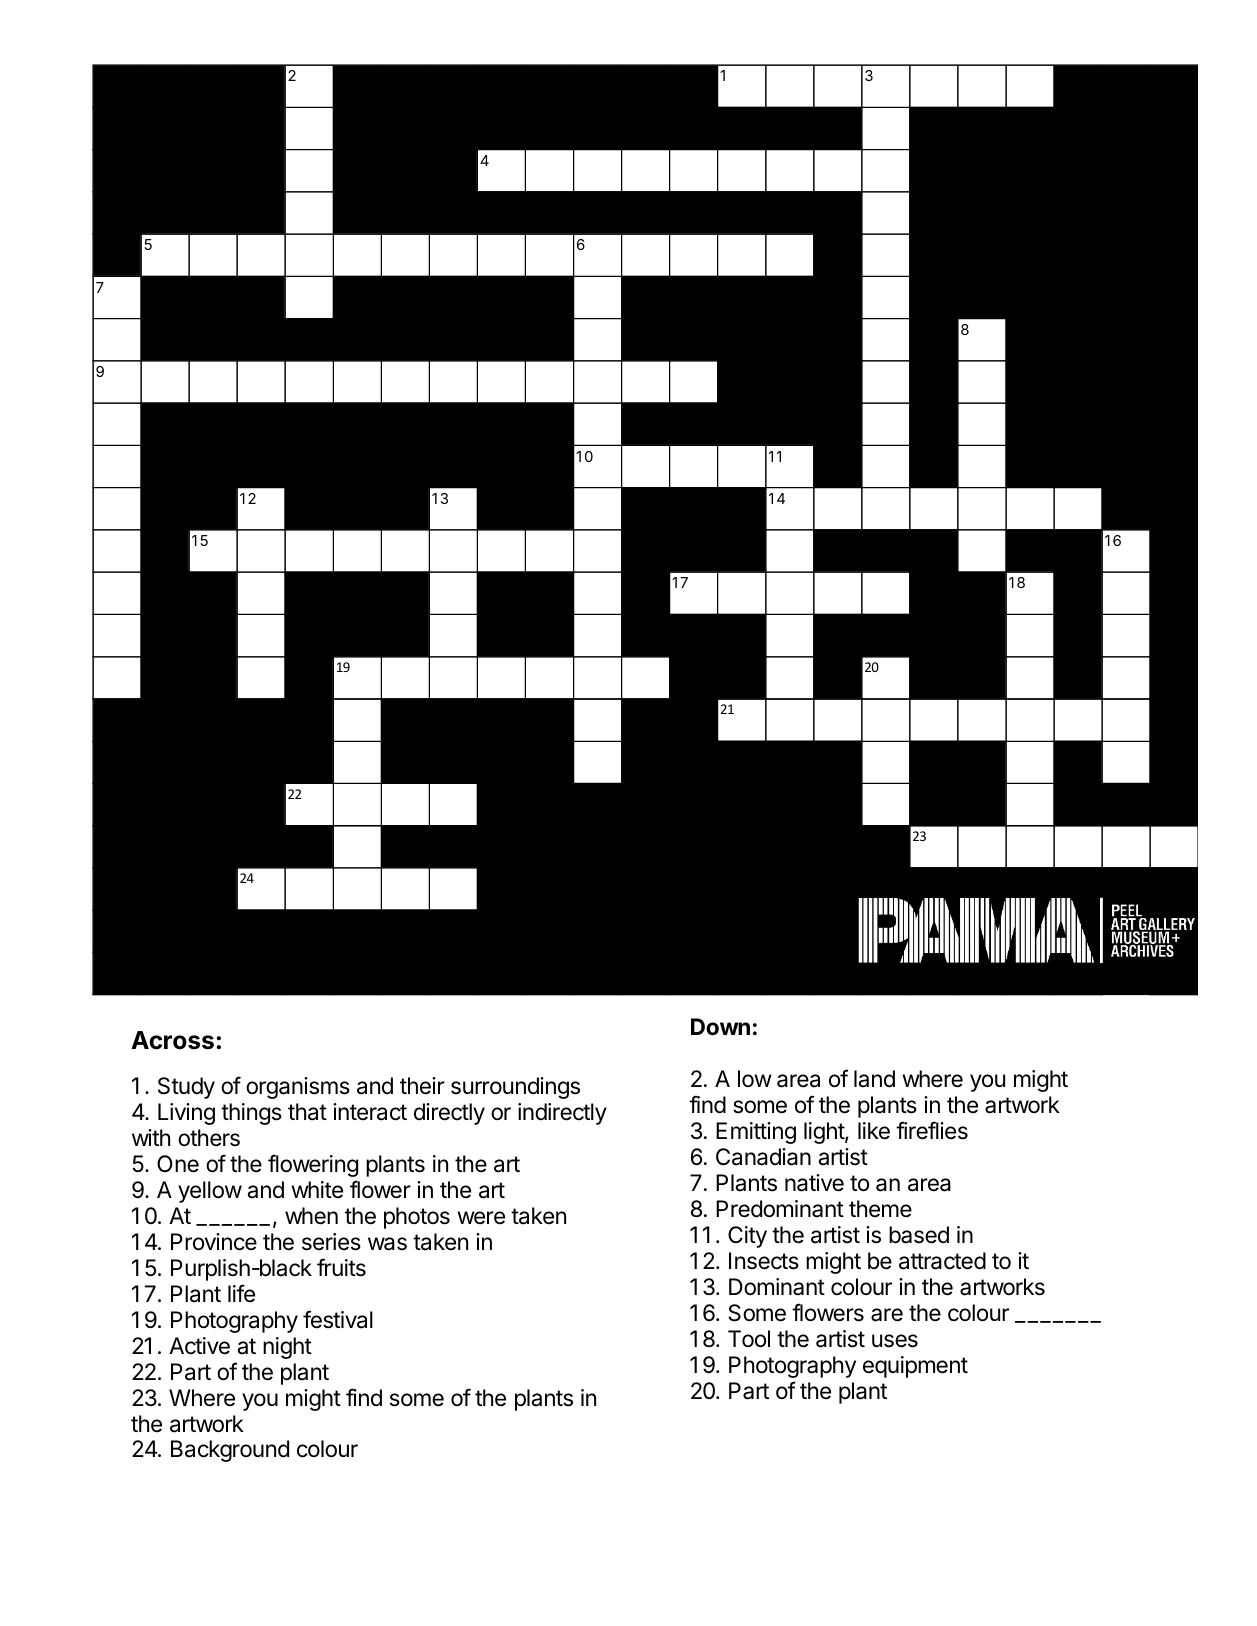 This screenshot has height=1626, width=1257. Describe the element at coordinates (874, 1079) in the screenshot. I see `land` at that location.
